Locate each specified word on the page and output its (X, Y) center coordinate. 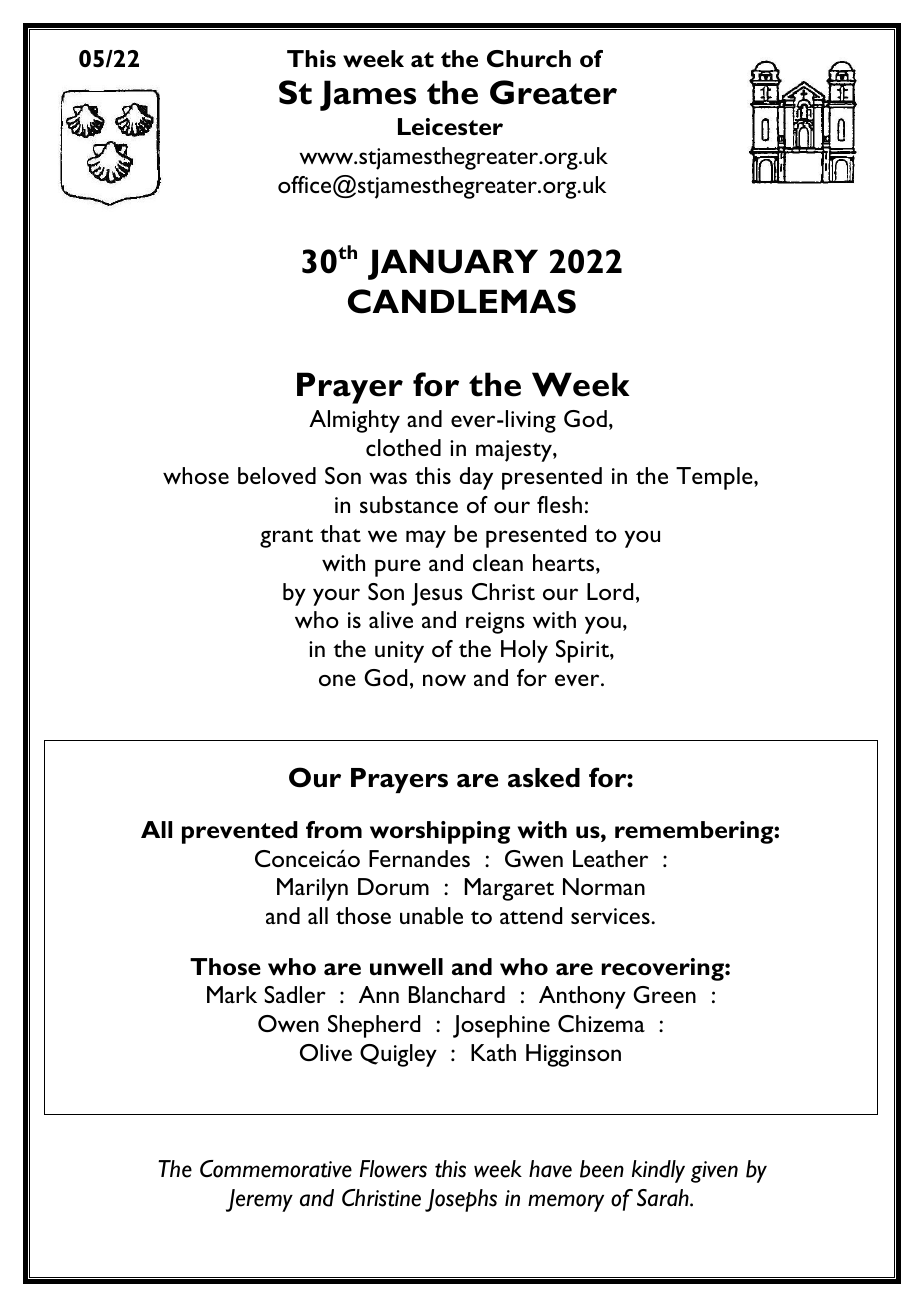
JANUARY (453, 264)
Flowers (393, 1169)
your (336, 597)
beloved (277, 475)
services (611, 916)
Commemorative (276, 1169)
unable (431, 915)
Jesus (437, 594)
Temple (715, 478)
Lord (610, 591)
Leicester (450, 127)
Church (529, 59)
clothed (403, 447)
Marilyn (312, 889)
